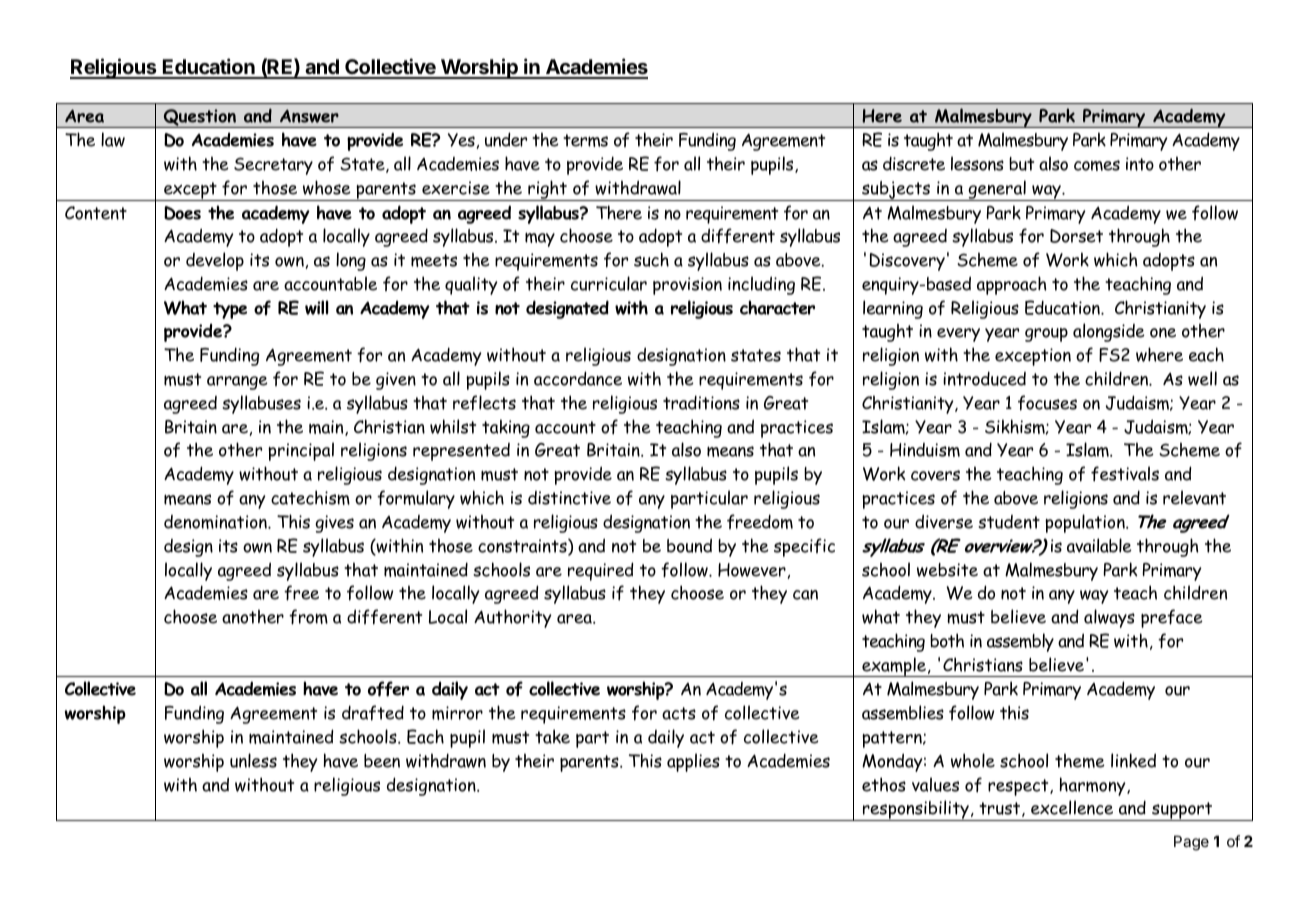 The image size is (1308, 924). What do you see at coordinates (1097, 165) in the page?
I see `comes` at bounding box center [1097, 165].
